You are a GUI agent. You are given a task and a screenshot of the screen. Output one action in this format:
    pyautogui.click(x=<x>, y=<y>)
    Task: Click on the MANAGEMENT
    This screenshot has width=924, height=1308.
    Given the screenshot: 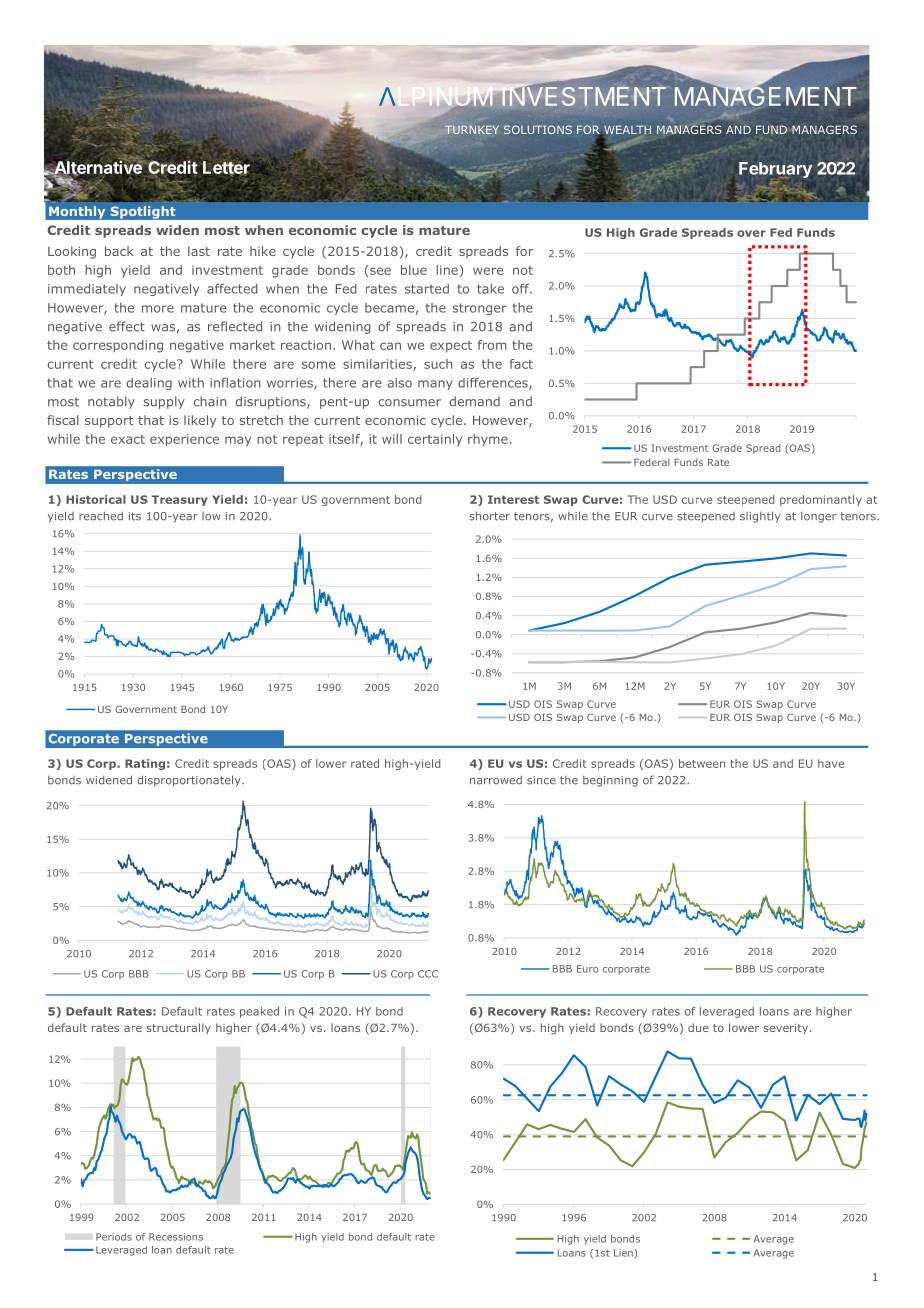 What is the action you would take?
    pyautogui.click(x=767, y=96)
